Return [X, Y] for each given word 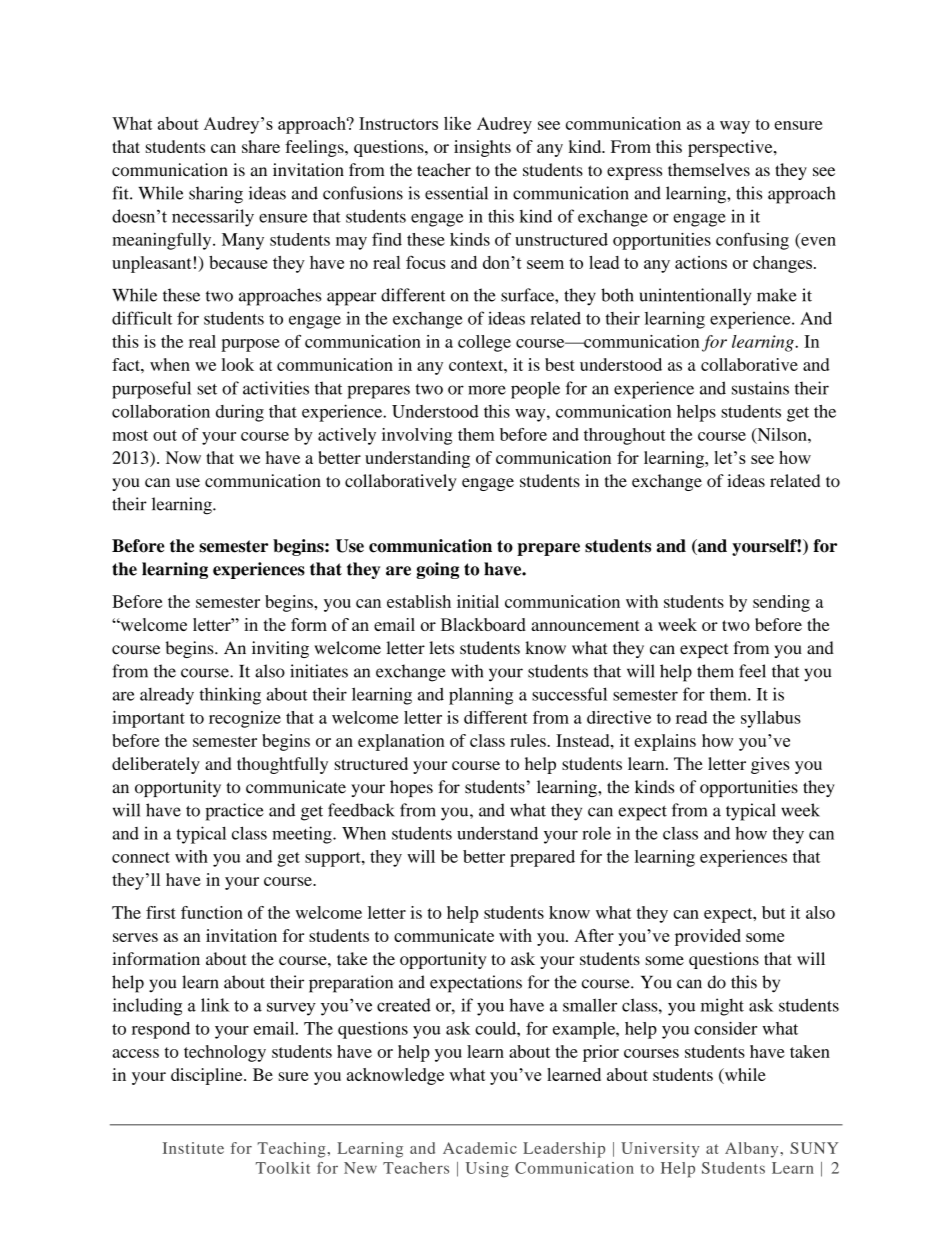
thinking [230, 696]
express [634, 173]
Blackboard [483, 624]
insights [482, 148]
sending [781, 603]
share [261, 146]
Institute [193, 1148]
